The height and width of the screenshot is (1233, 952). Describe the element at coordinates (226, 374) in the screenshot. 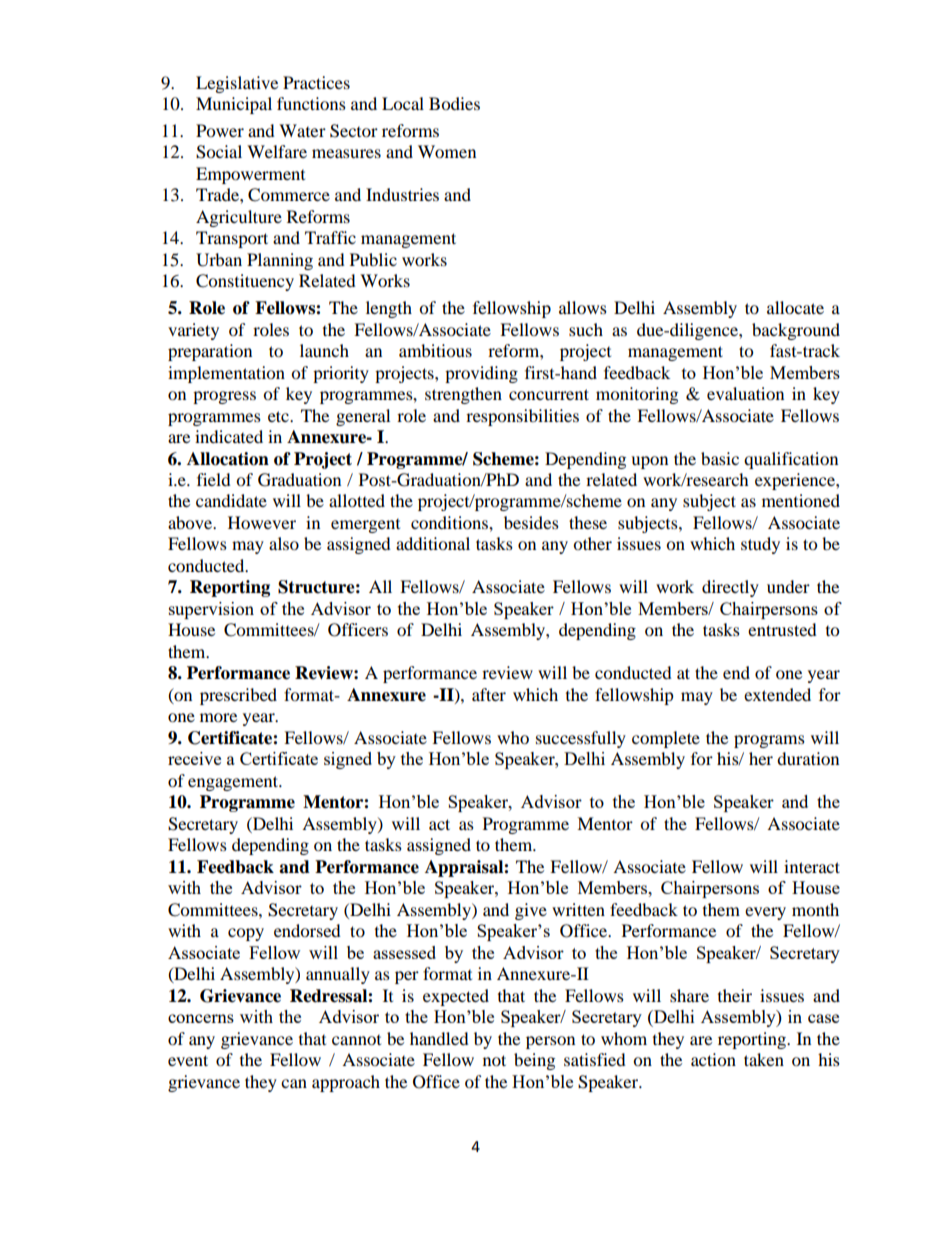

I see `implementation` at that location.
